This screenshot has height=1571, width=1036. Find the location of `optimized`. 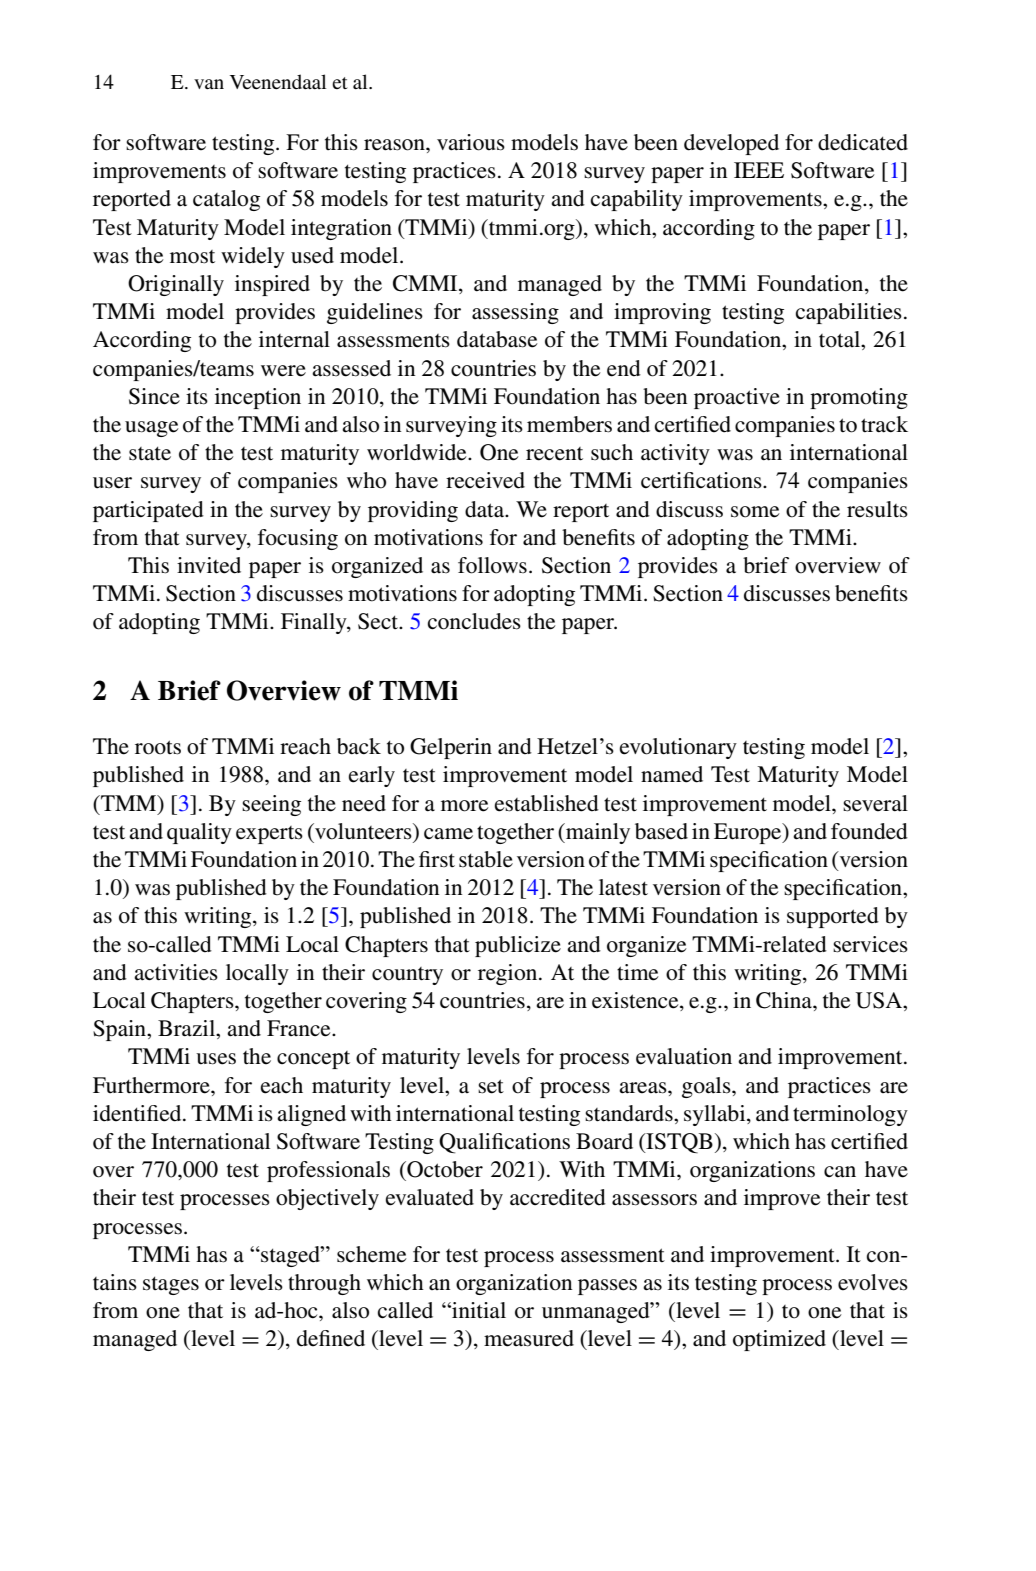

optimized is located at coordinates (779, 1340).
